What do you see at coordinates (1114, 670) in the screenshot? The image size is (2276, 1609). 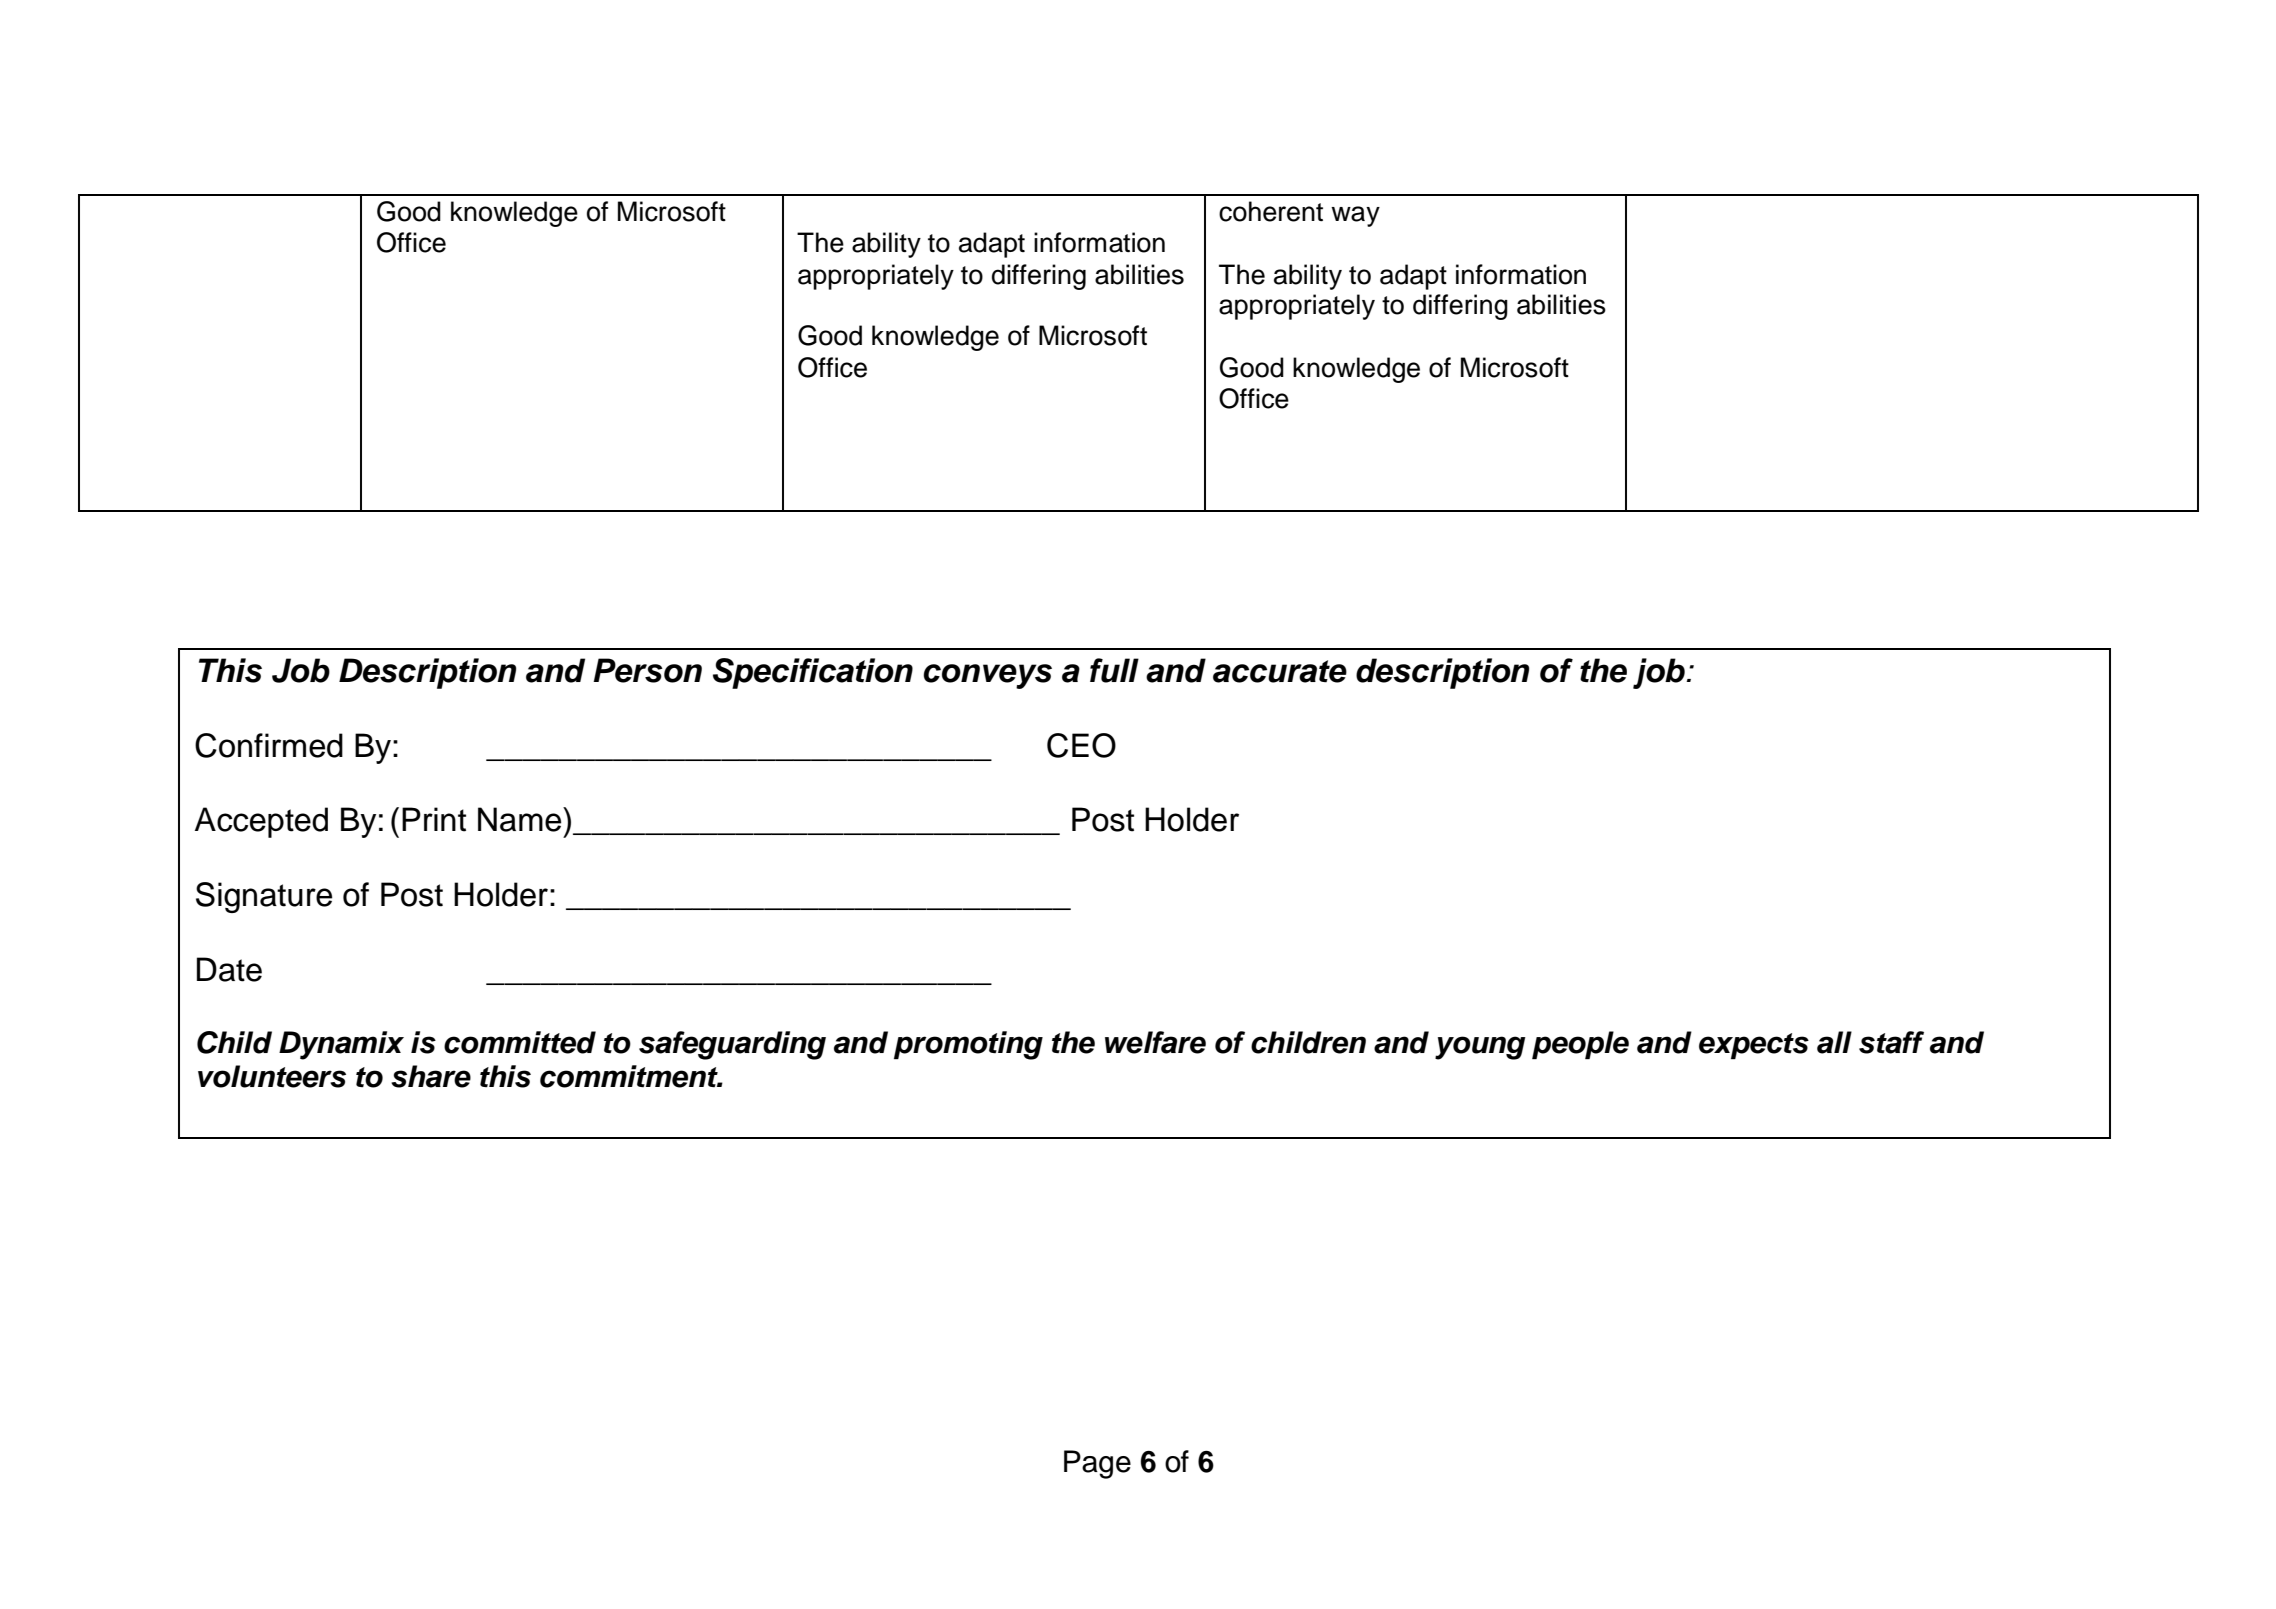 I see `full` at bounding box center [1114, 670].
